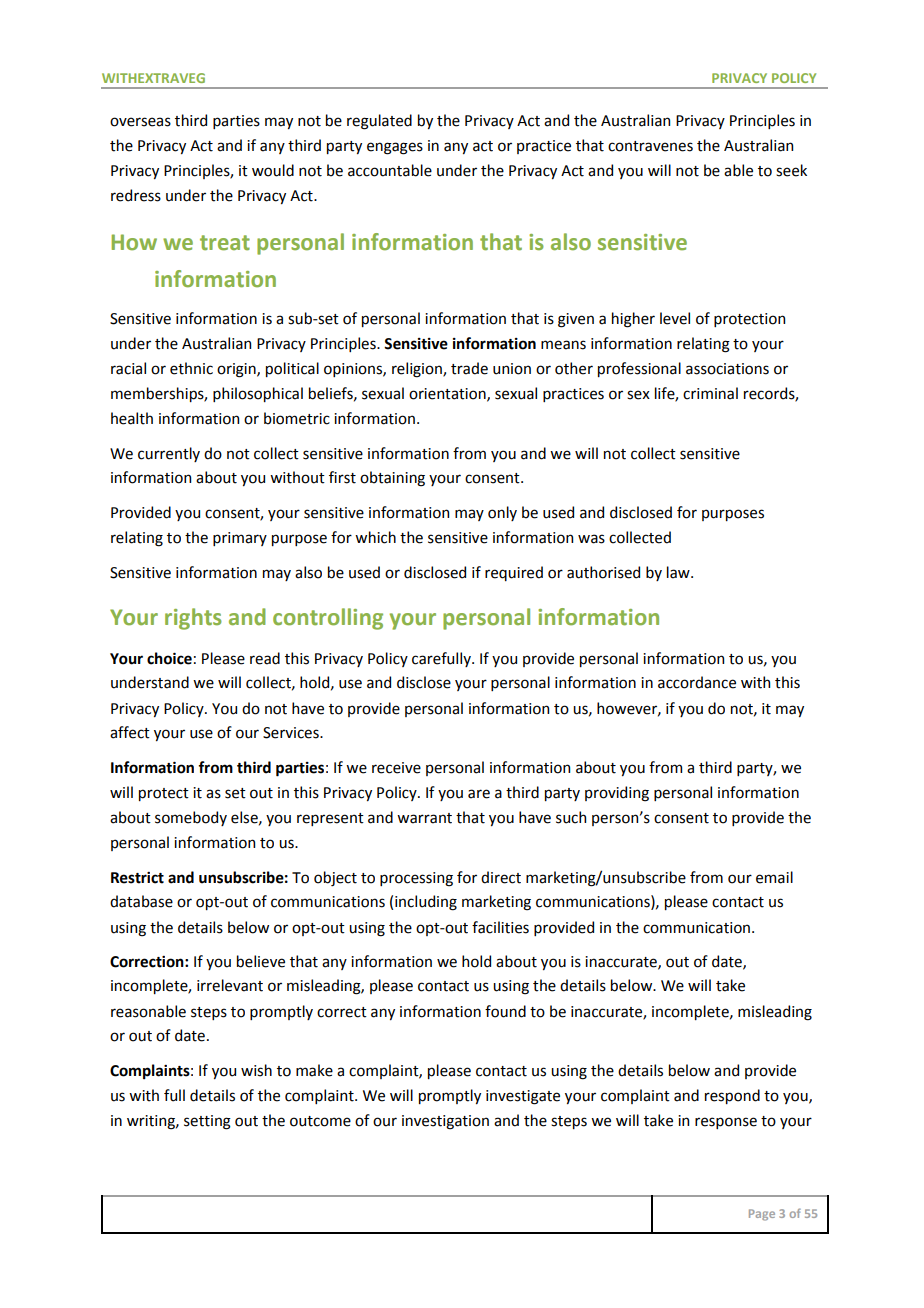 The image size is (924, 1308). What do you see at coordinates (424, 818) in the screenshot?
I see `warrant` at bounding box center [424, 818].
